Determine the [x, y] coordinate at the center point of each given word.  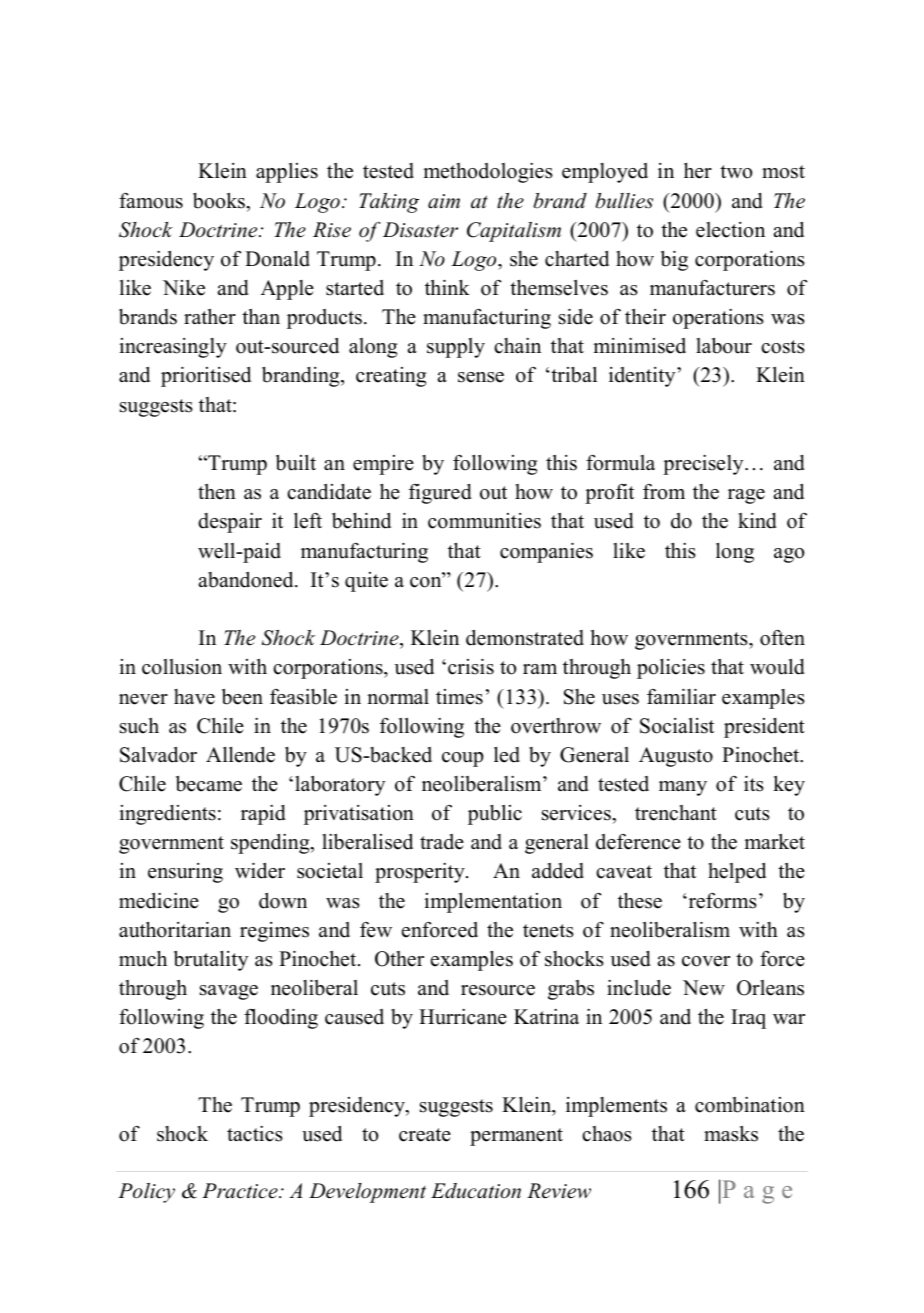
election [730, 230]
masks [731, 1134]
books [220, 201]
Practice [241, 1191]
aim [444, 201]
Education [476, 1191]
